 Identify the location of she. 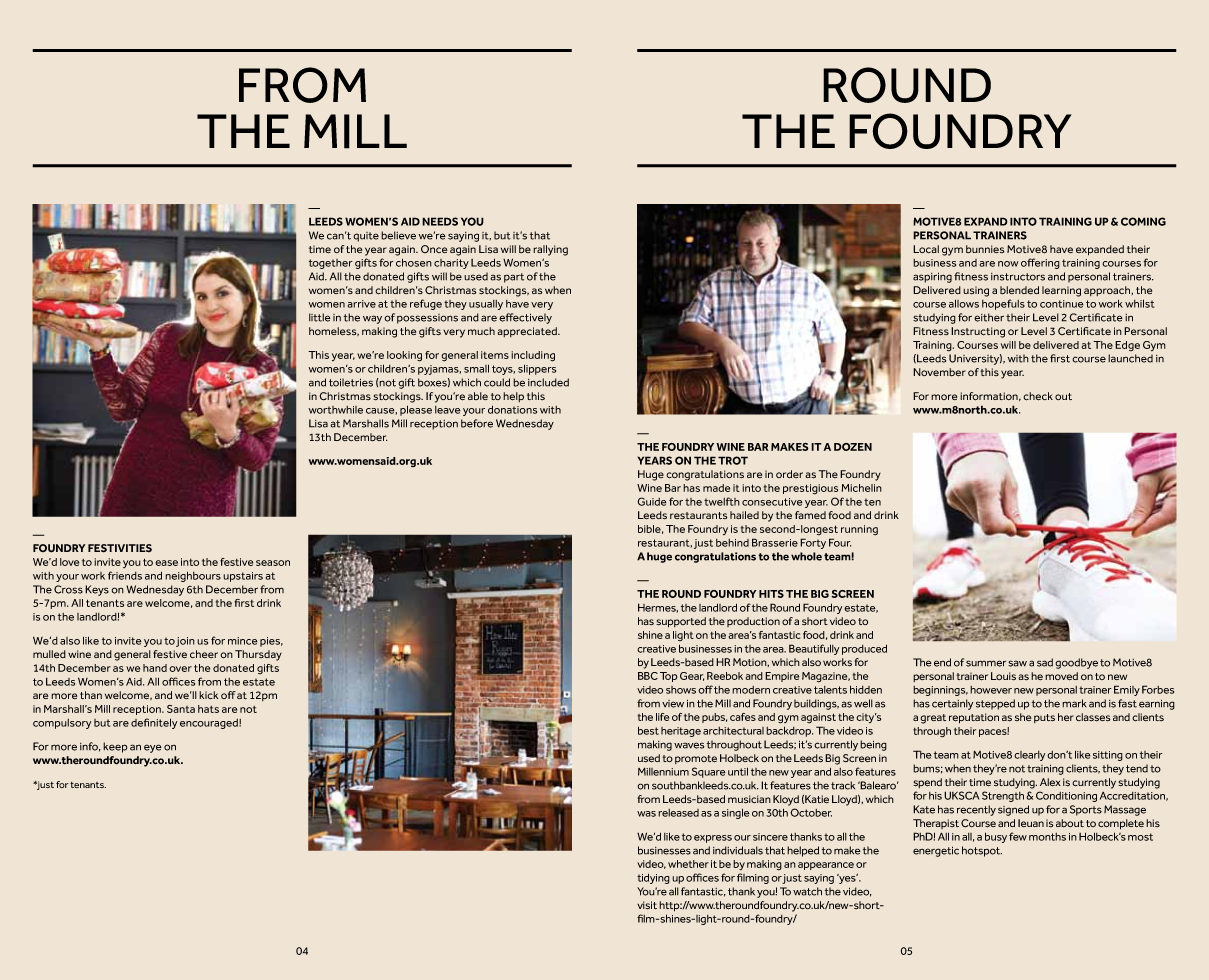
(1023, 717).
